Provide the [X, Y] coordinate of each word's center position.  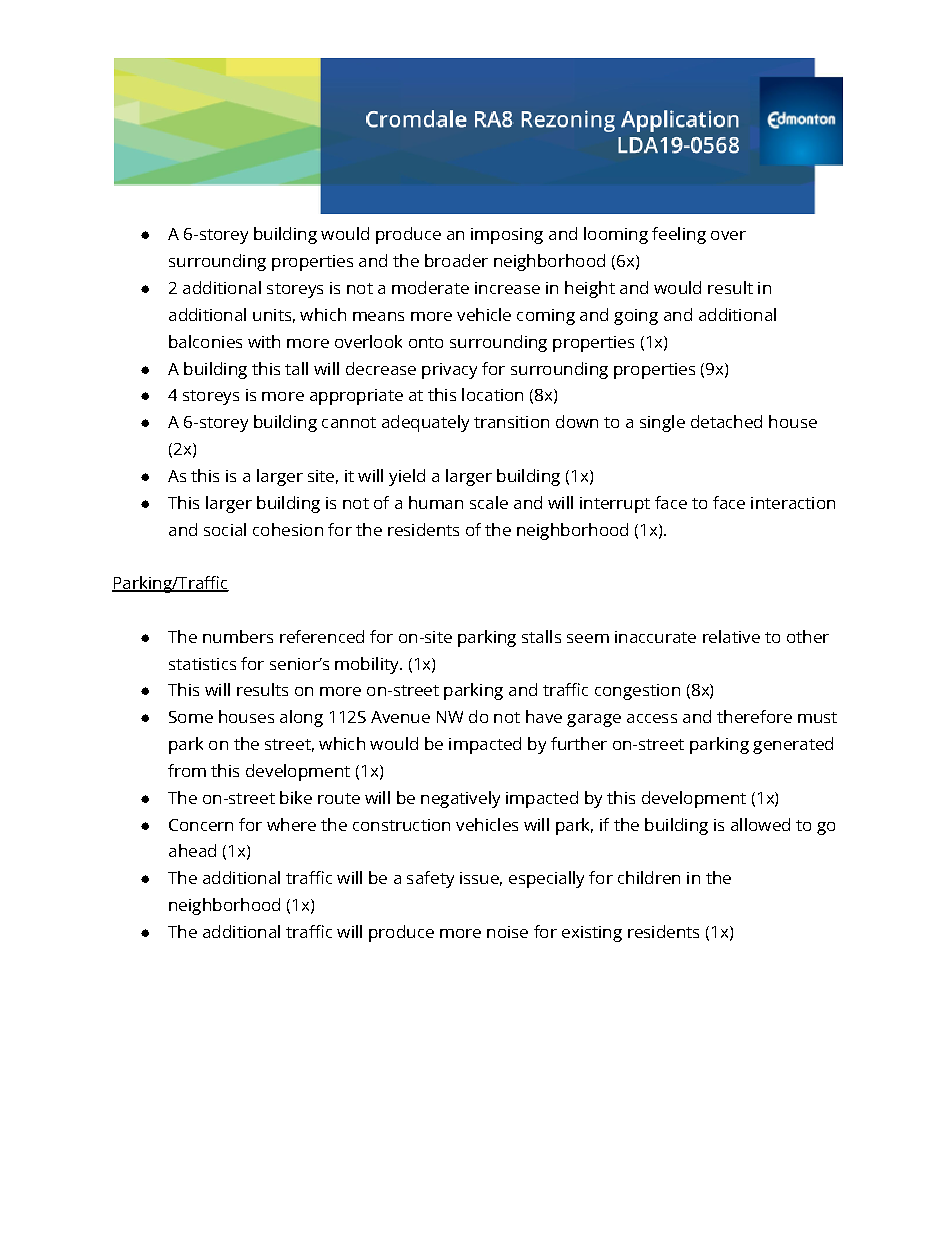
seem [588, 638]
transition [511, 422]
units [272, 315]
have [544, 716]
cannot [349, 422]
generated [793, 745]
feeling [679, 235]
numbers [238, 636]
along [301, 718]
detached [726, 421]
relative [731, 636]
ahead [192, 850]
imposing [507, 236]
